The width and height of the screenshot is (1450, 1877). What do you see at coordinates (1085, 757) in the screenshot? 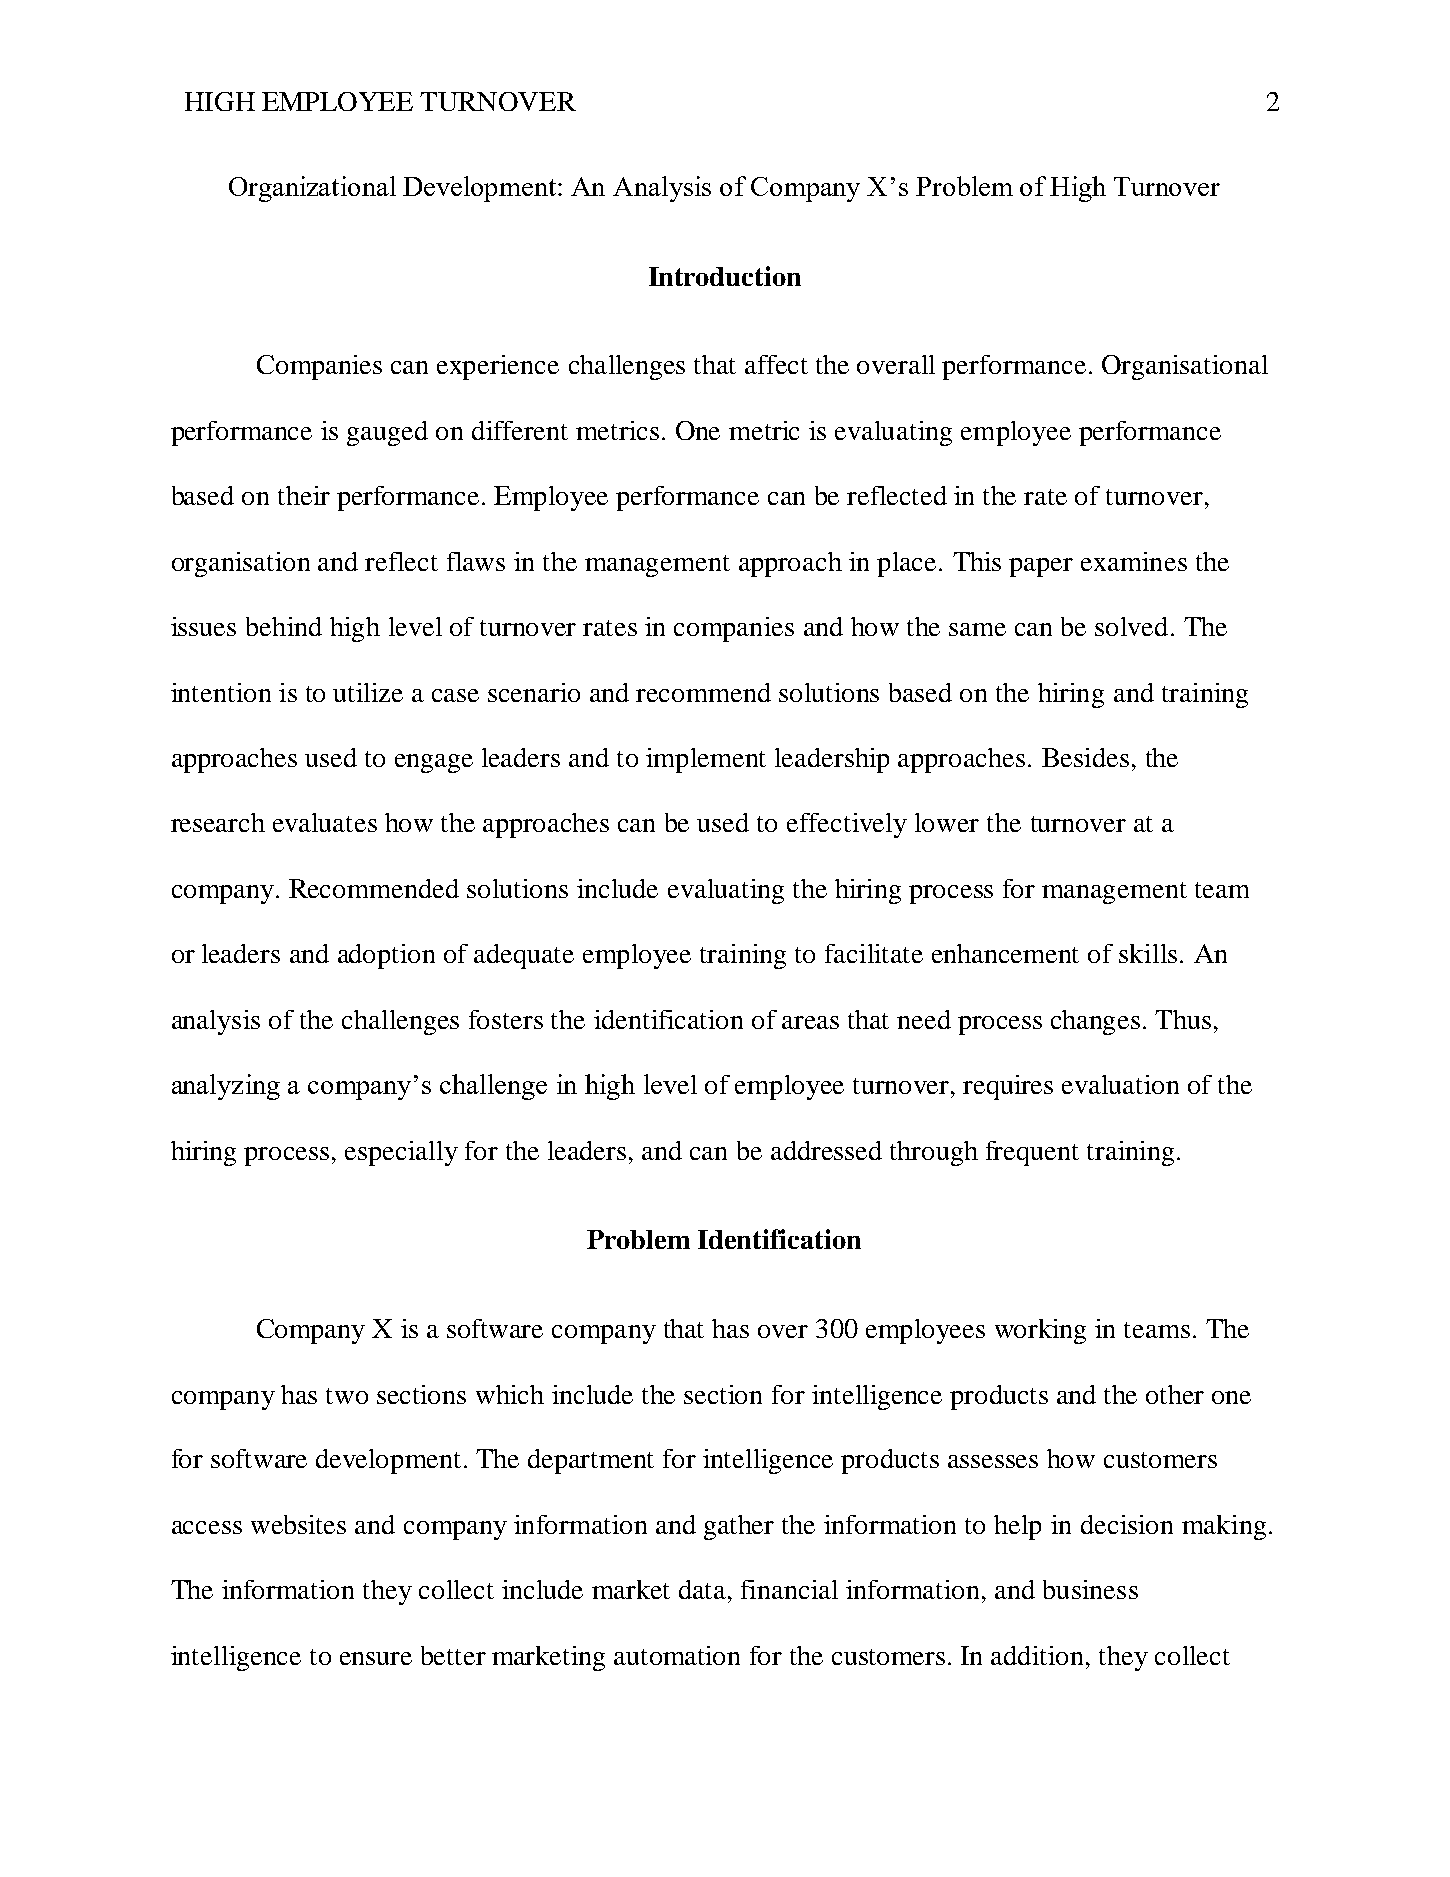
I see `Besides` at bounding box center [1085, 757].
